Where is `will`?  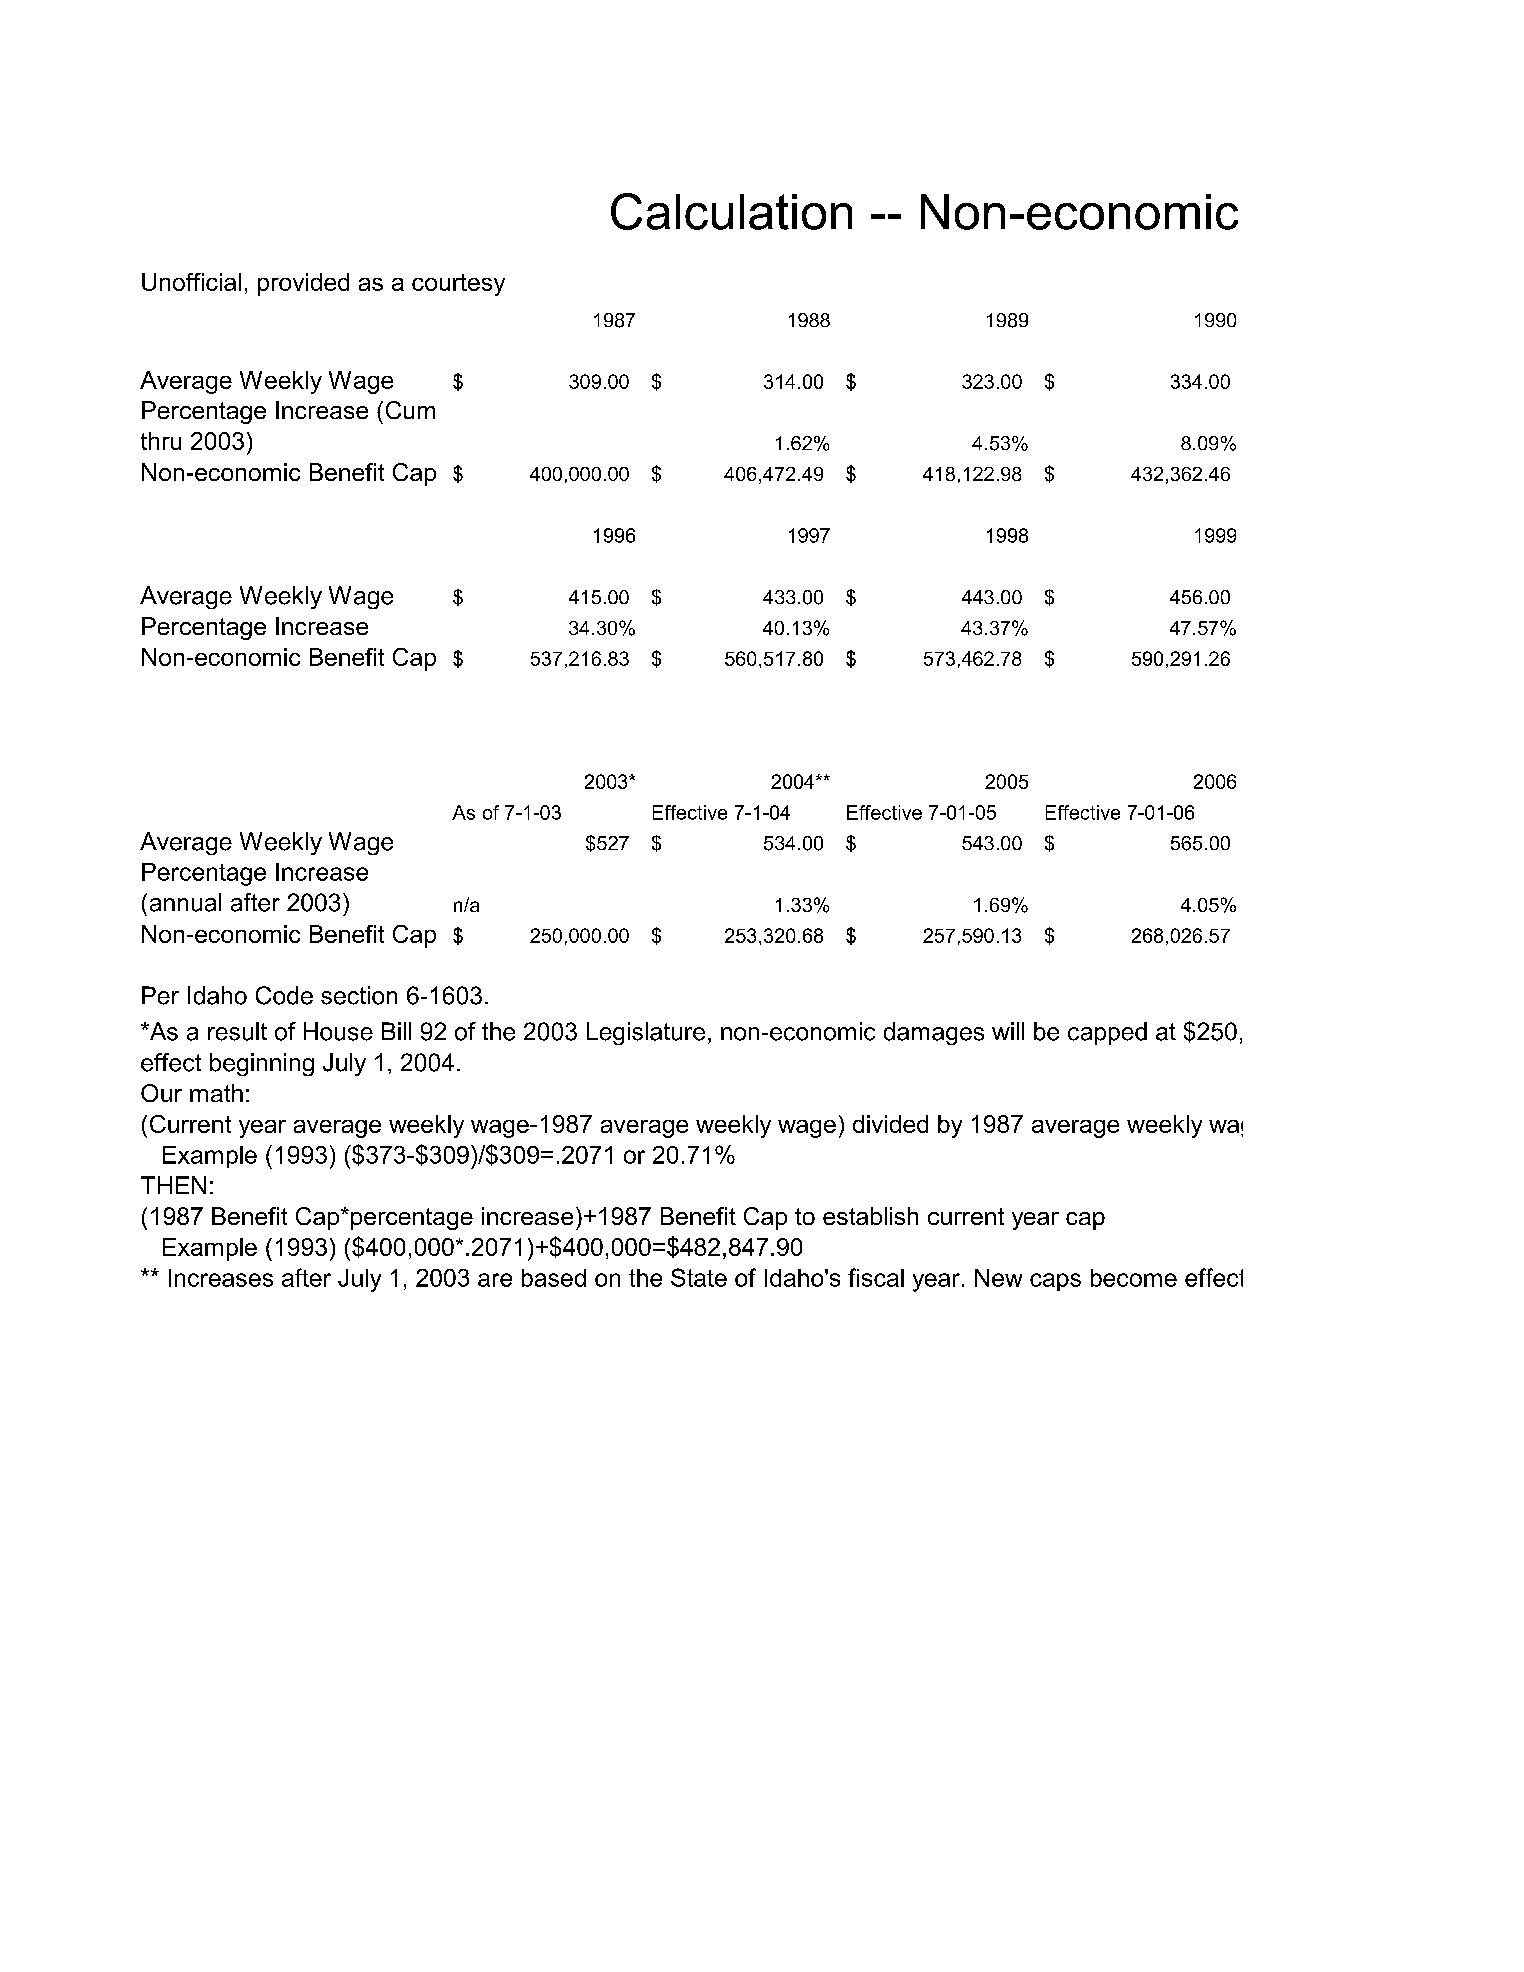 will is located at coordinates (1008, 1031).
